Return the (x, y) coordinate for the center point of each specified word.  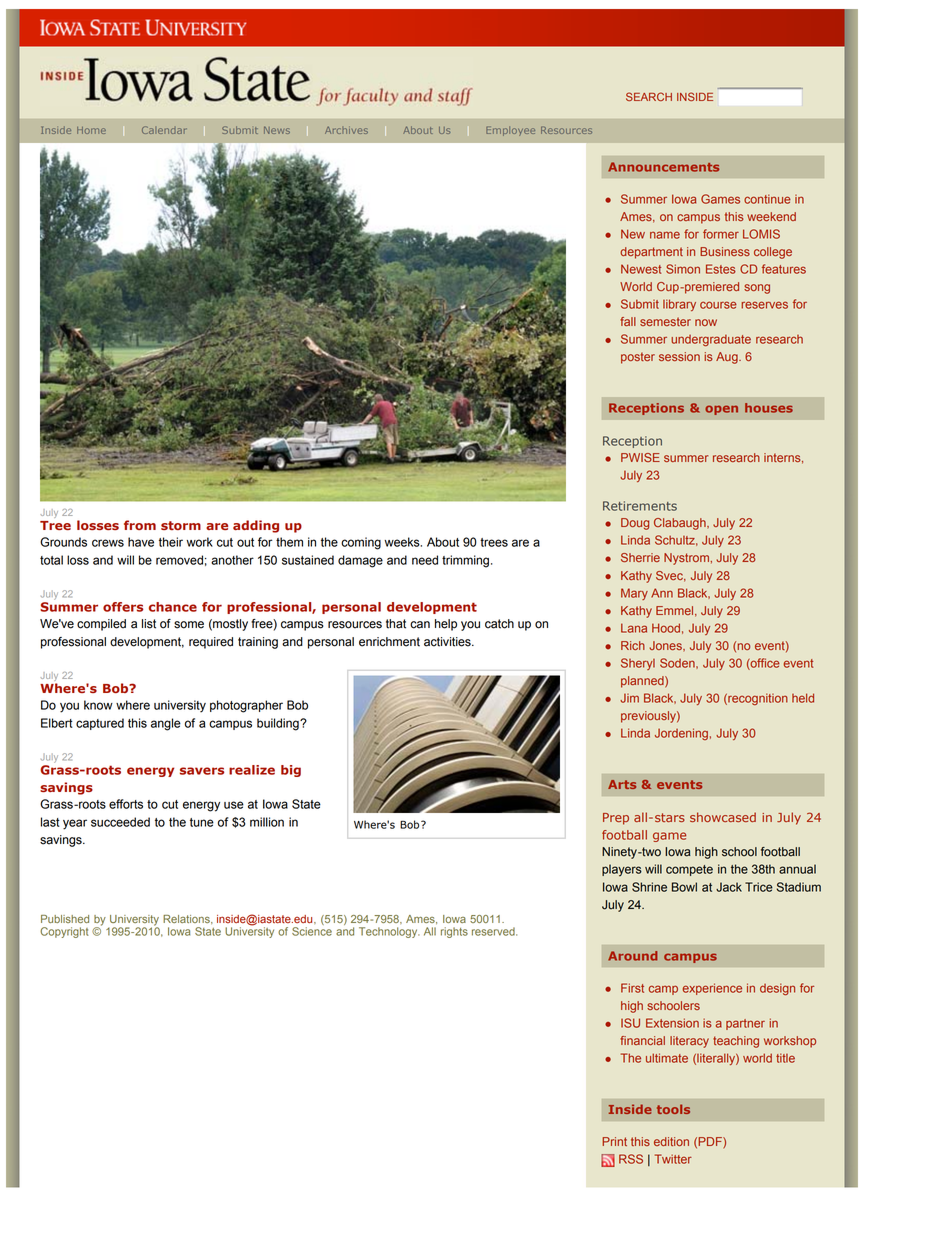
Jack (729, 887)
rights (454, 932)
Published (65, 919)
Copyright (64, 932)
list (149, 624)
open (721, 410)
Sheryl (638, 664)
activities (448, 642)
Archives (346, 130)
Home (91, 130)
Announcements (663, 167)
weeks (403, 542)
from (140, 525)
